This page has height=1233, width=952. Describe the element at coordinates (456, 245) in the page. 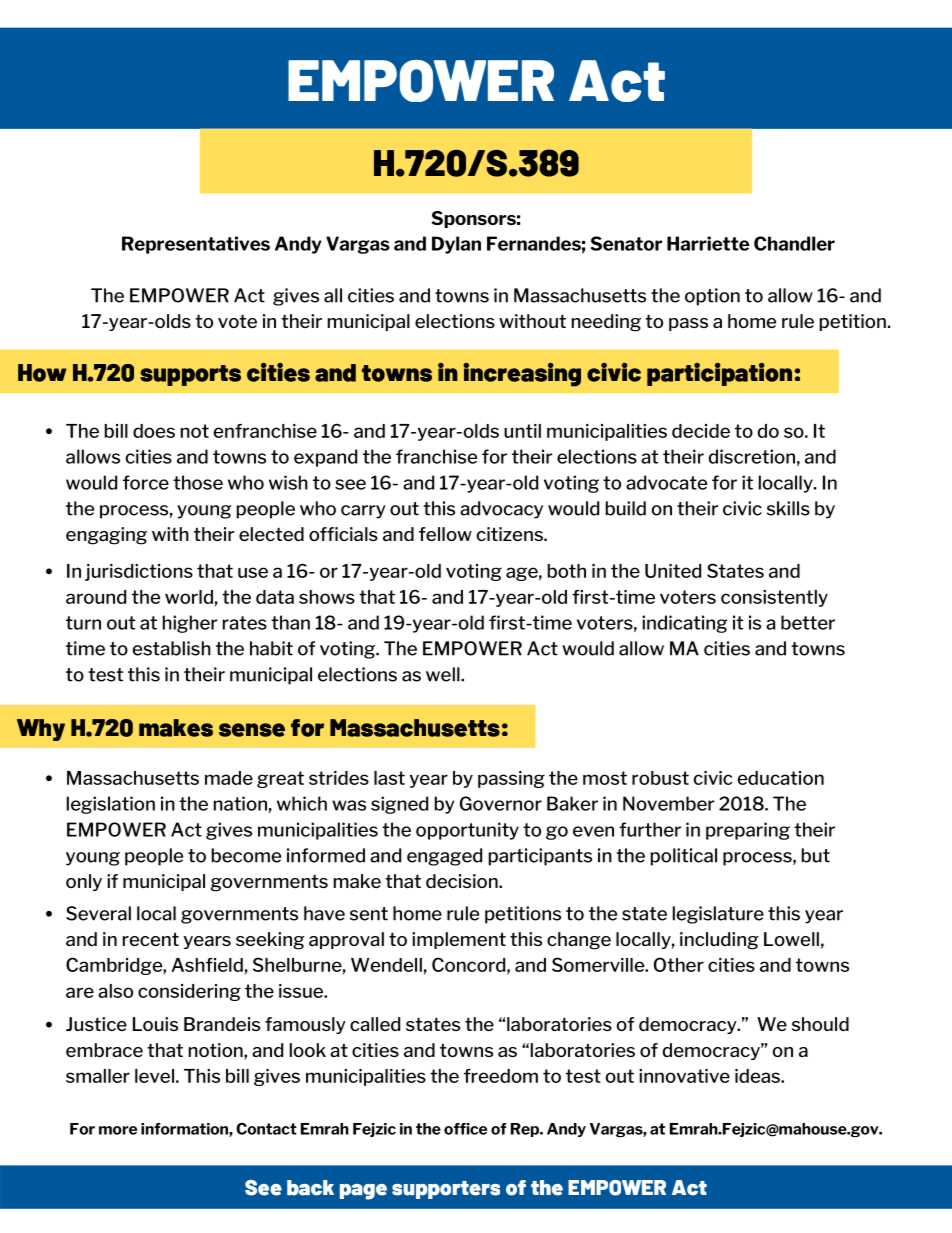

I see `Dylan` at that location.
